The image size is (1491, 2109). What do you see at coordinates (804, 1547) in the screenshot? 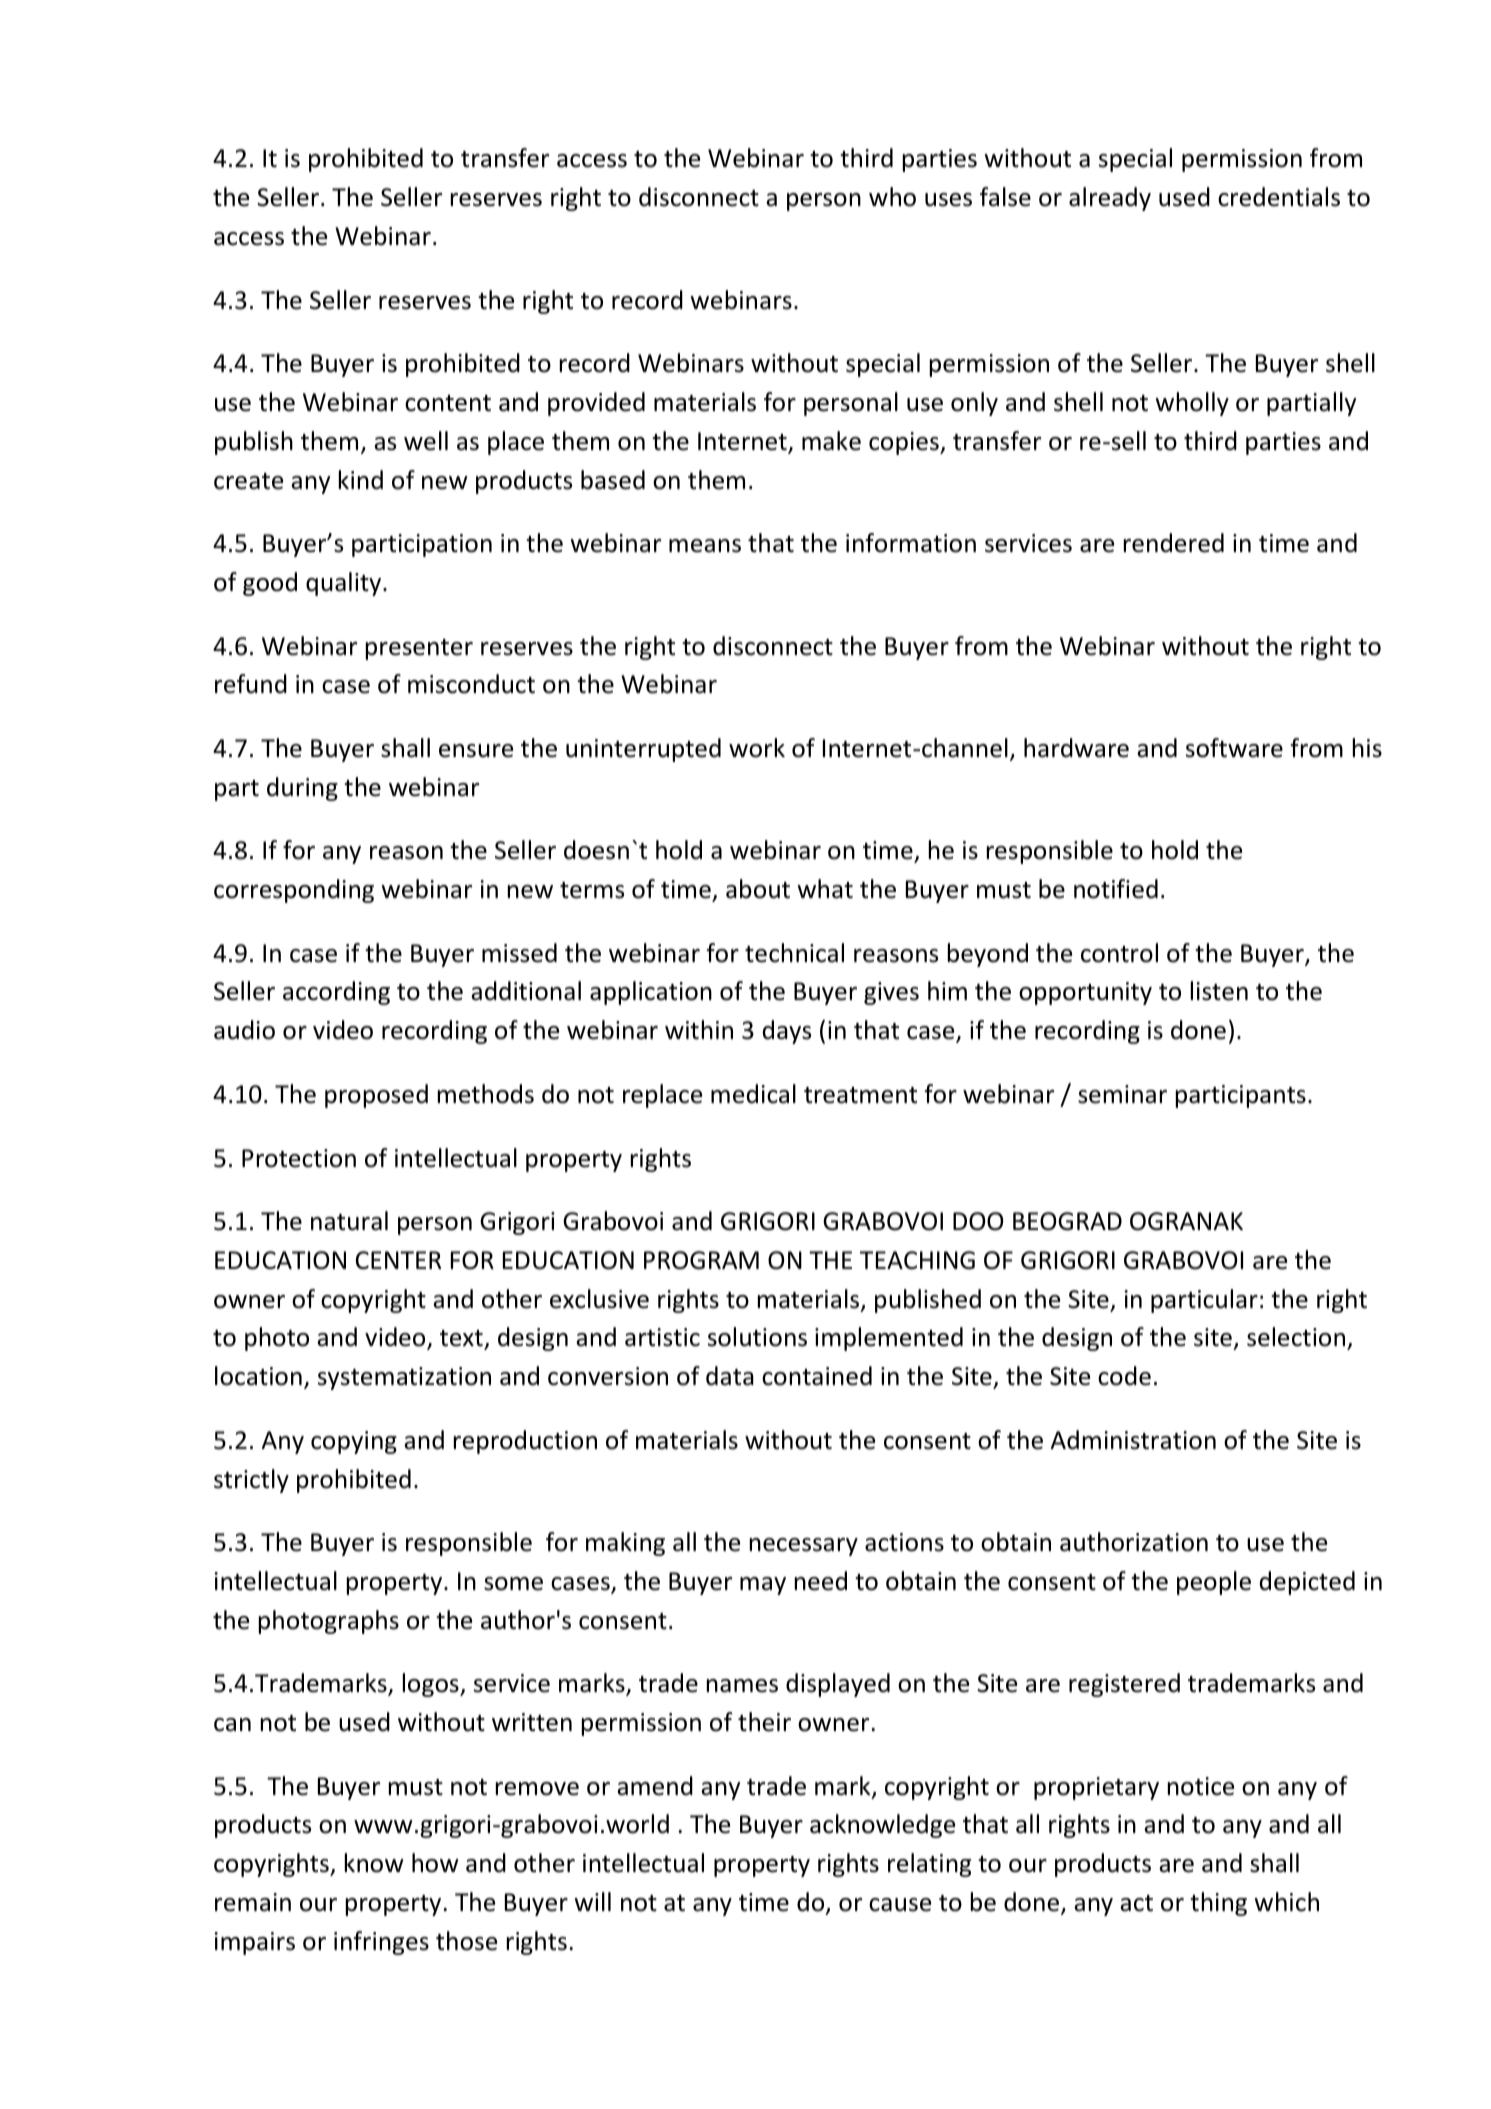
I see `necessary` at bounding box center [804, 1547].
